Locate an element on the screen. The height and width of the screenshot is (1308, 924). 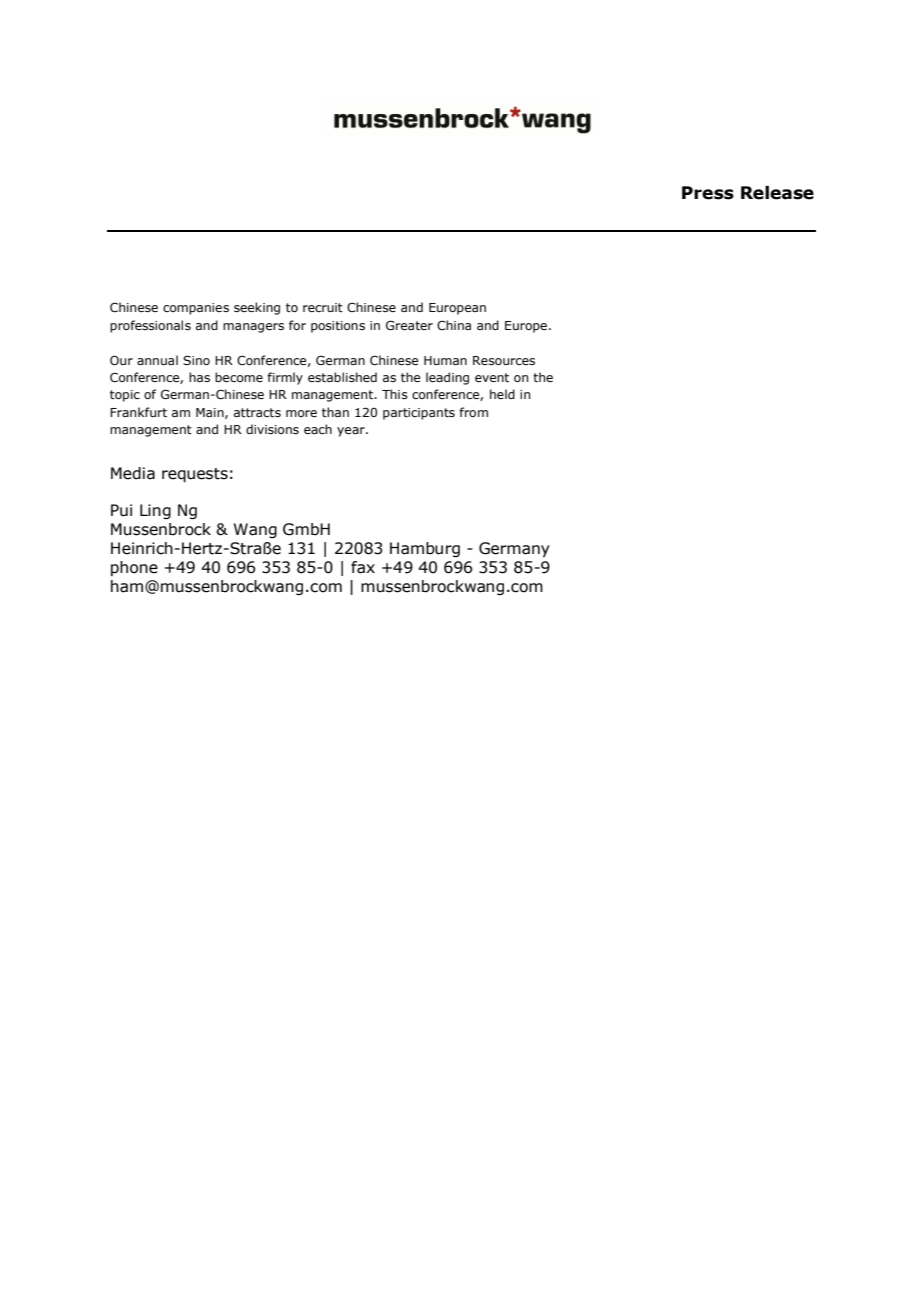
has is located at coordinates (199, 377).
